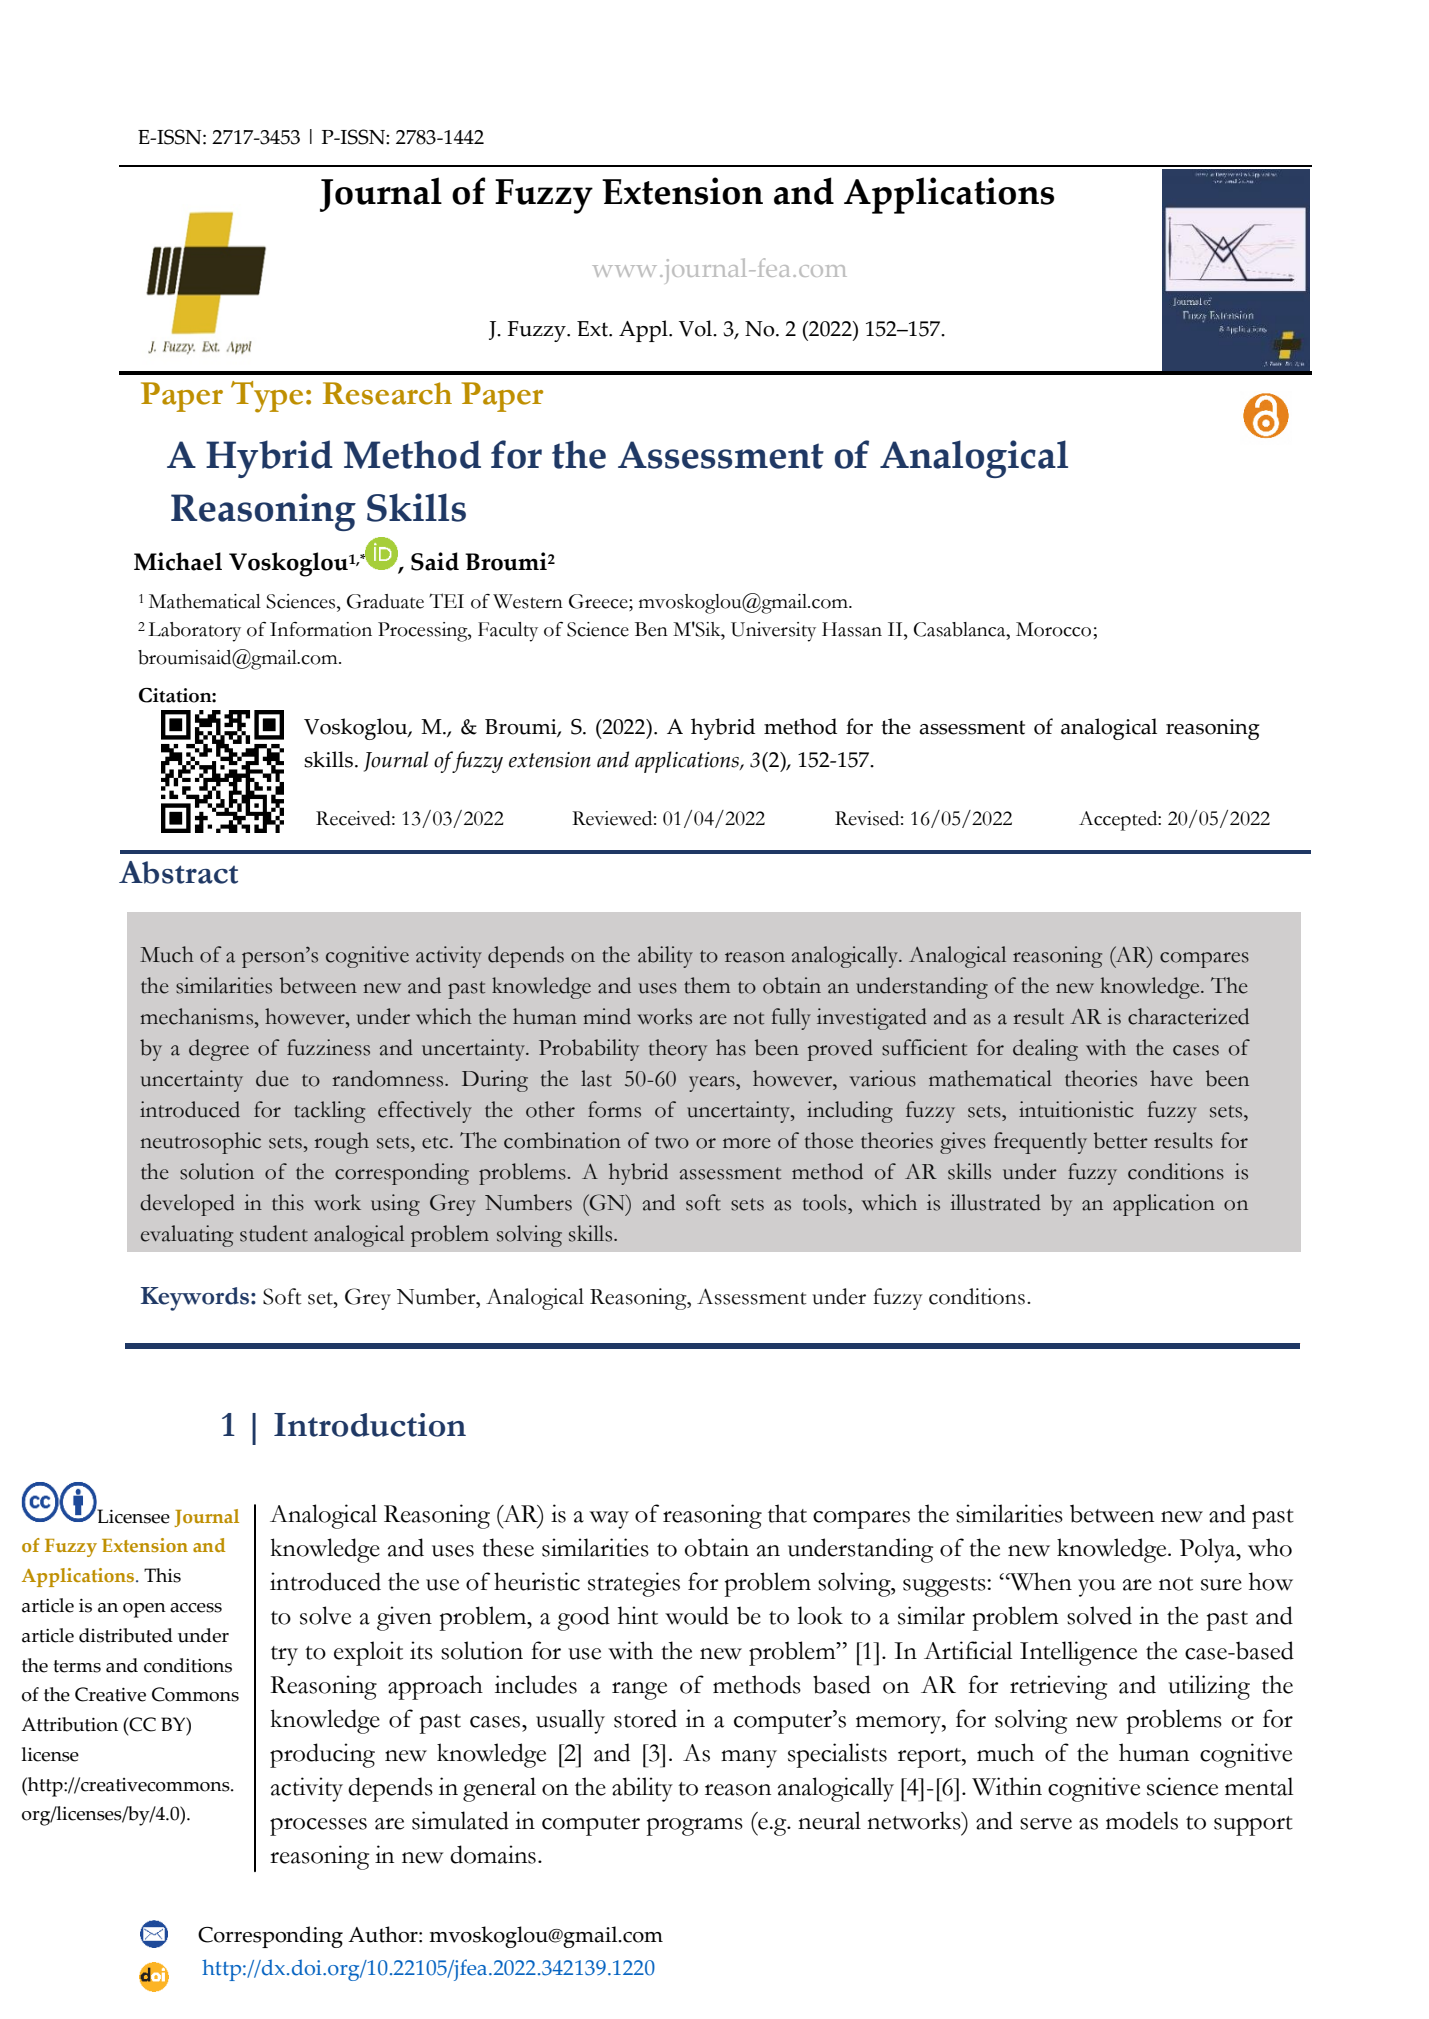 The image size is (1429, 2019). Describe the element at coordinates (318, 1827) in the screenshot. I see `processes` at that location.
